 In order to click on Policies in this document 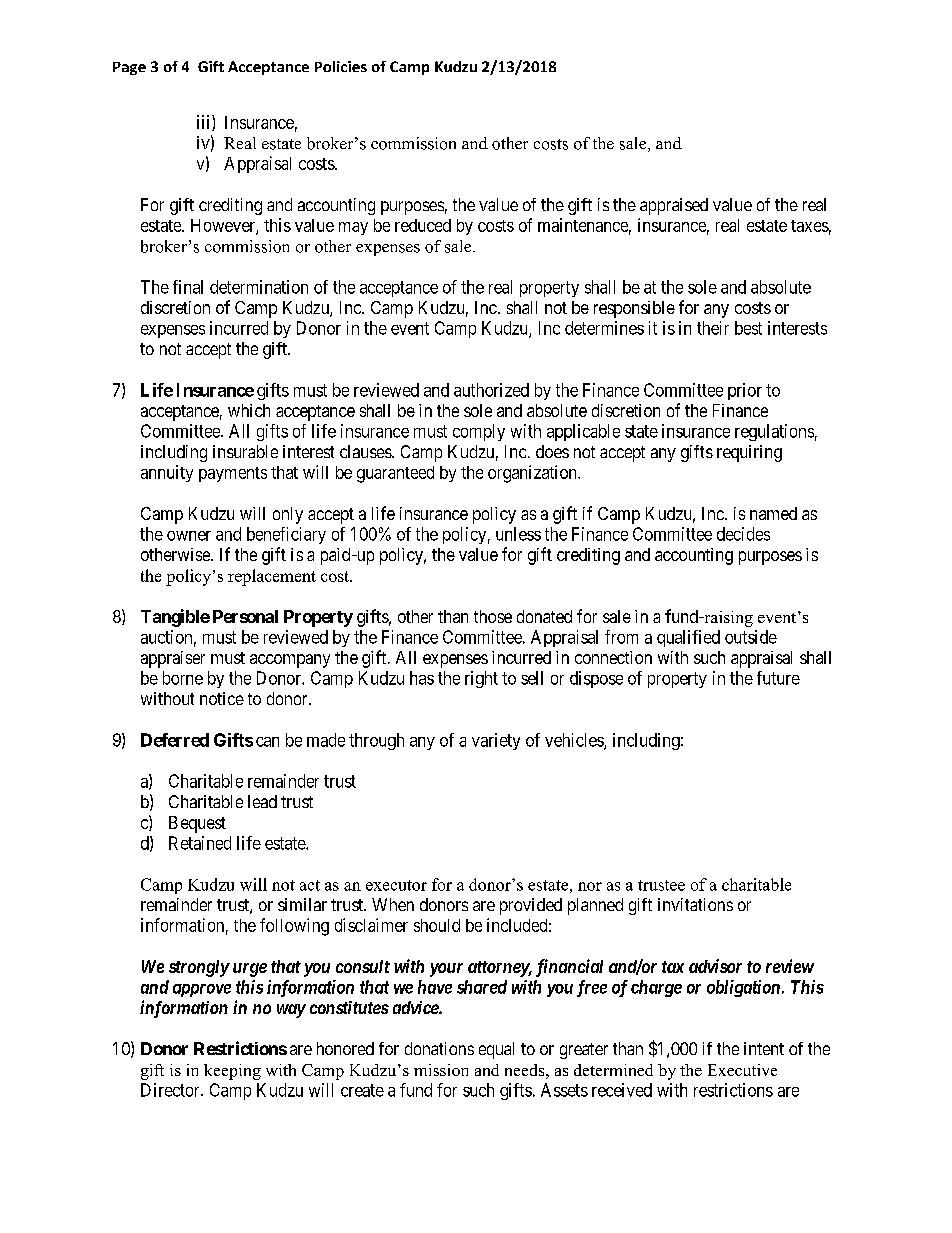, I will do `click(341, 66)`.
